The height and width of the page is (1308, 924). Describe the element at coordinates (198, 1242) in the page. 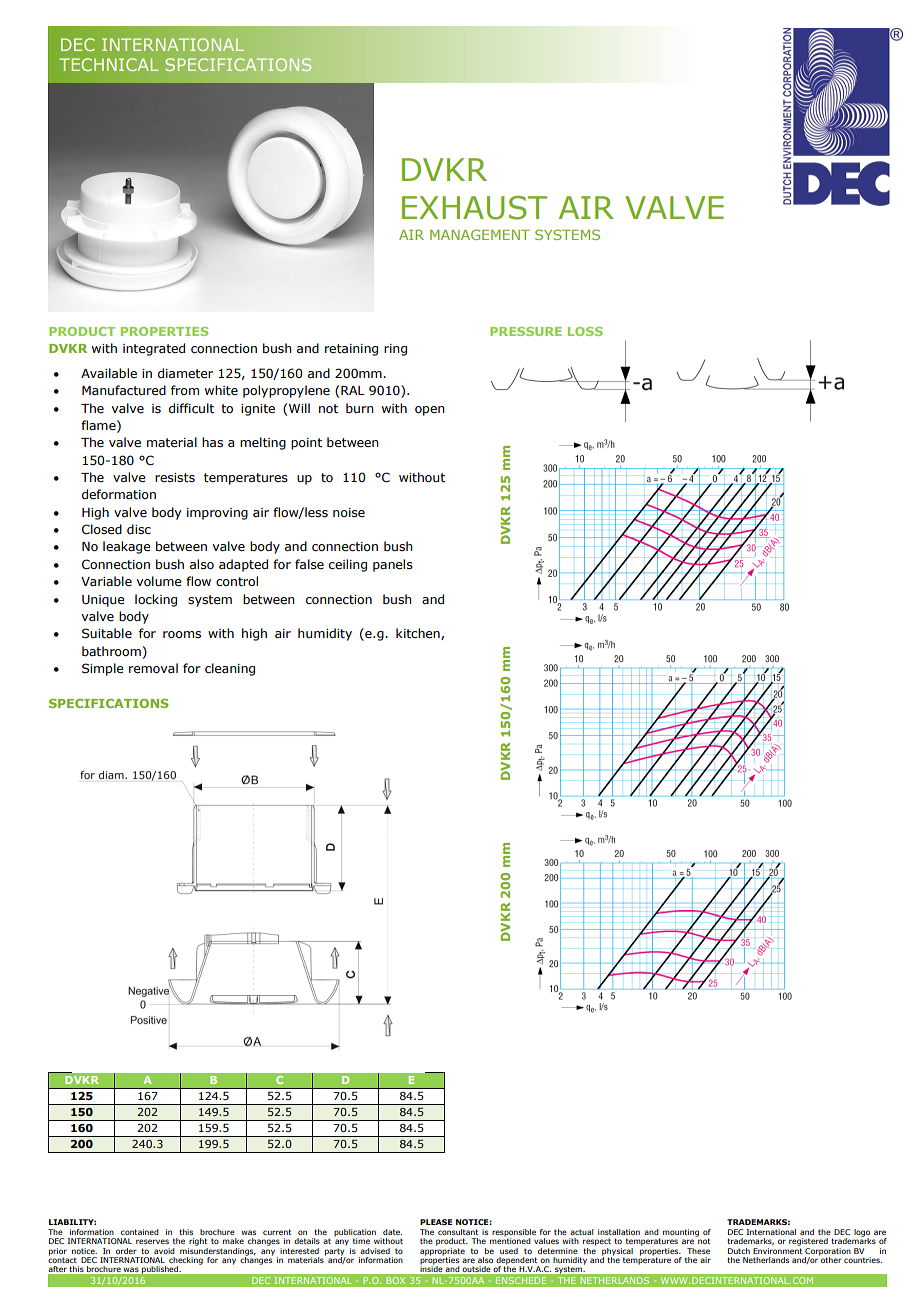

I see `right` at that location.
